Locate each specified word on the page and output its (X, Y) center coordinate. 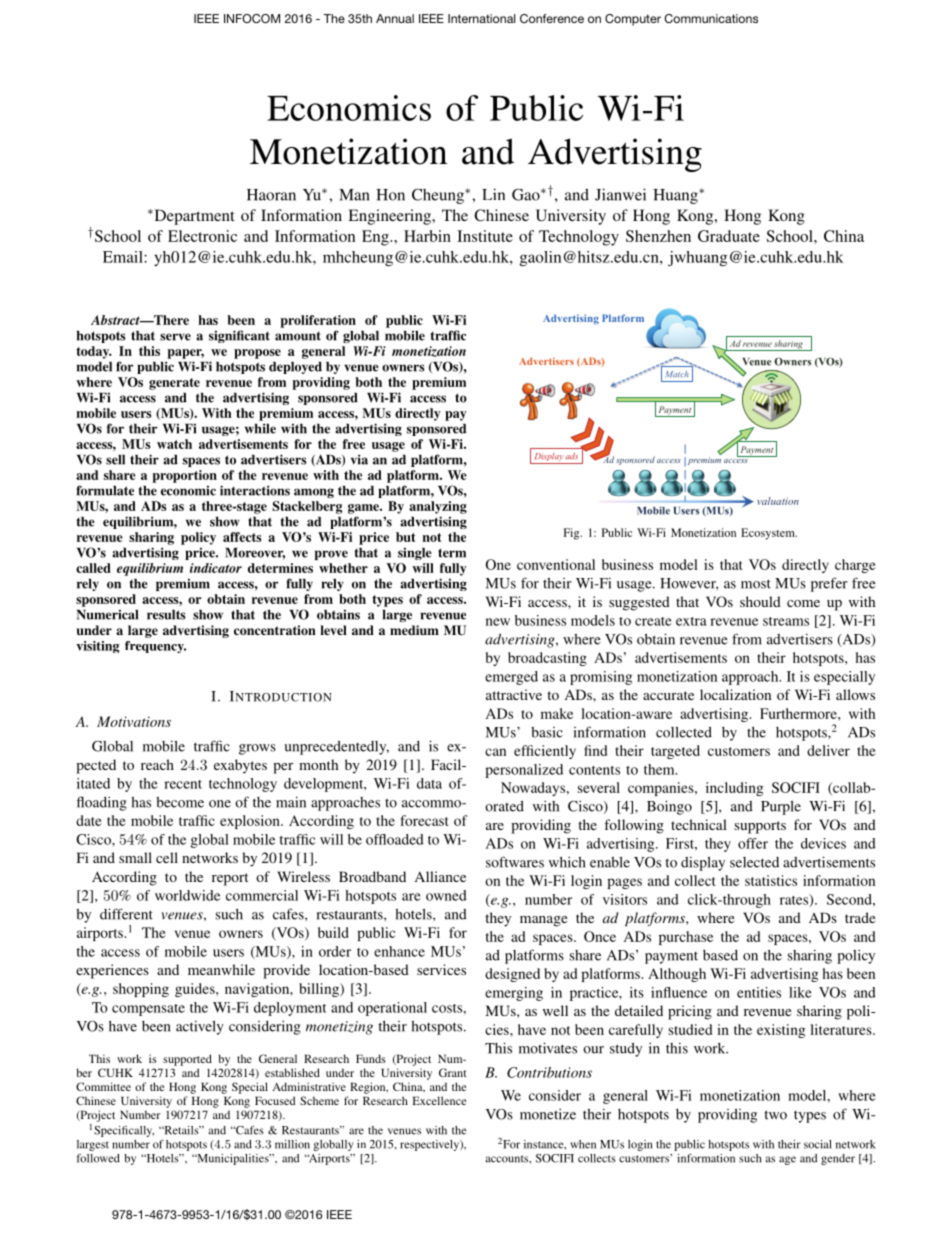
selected (754, 862)
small (135, 857)
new (498, 622)
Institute (485, 236)
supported (187, 1060)
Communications (711, 18)
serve (175, 337)
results (166, 615)
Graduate (729, 236)
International (481, 18)
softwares (515, 862)
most (756, 584)
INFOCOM (252, 18)
